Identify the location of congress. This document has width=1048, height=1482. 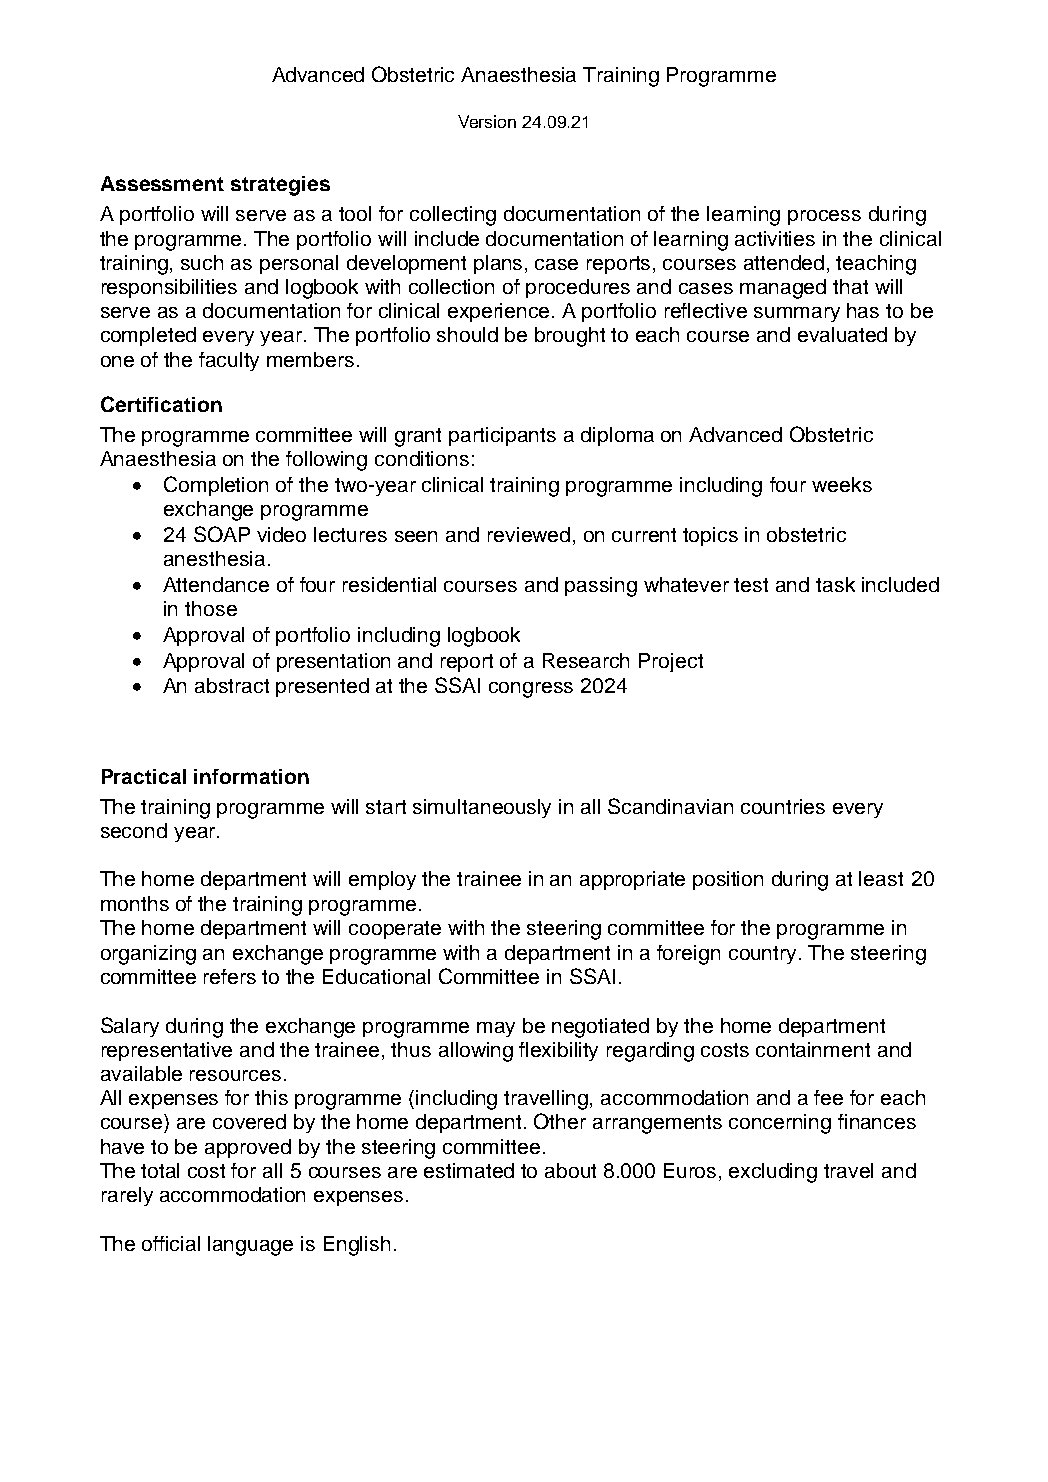
(531, 690).
